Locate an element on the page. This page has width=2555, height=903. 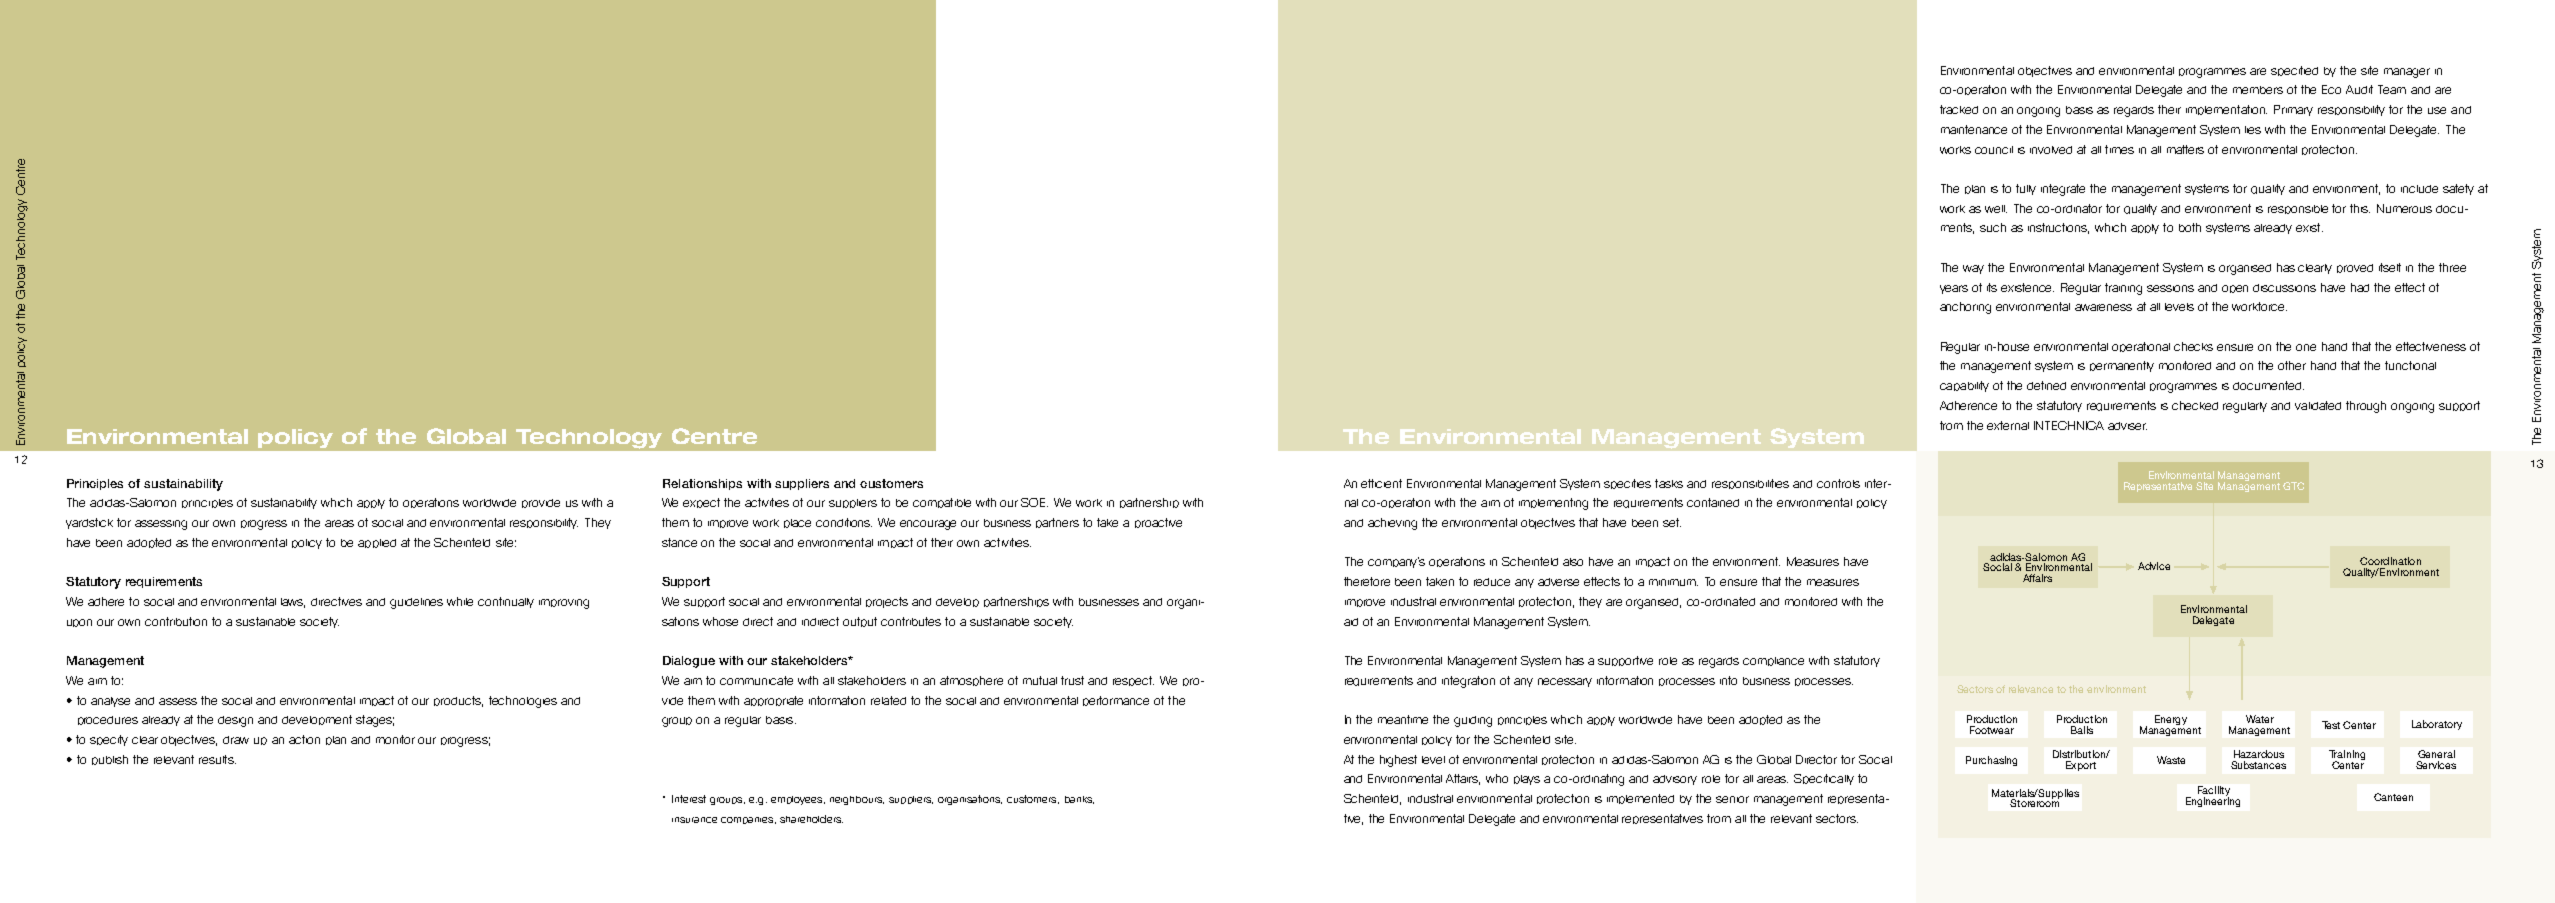
anchoring is located at coordinates (1965, 308).
